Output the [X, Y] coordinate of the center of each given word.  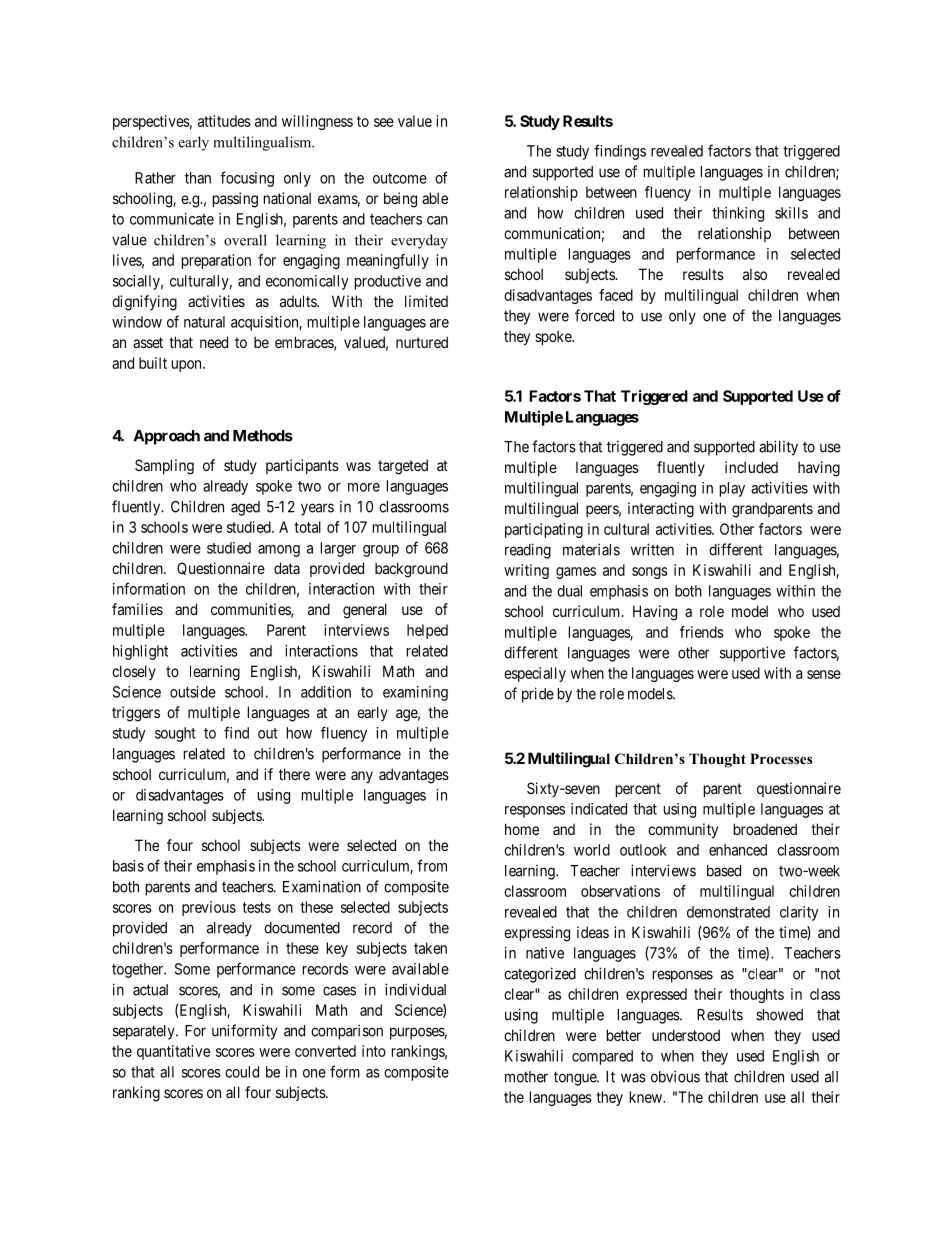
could [242, 1072]
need [214, 342]
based [724, 871]
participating [544, 530]
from [432, 865]
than [198, 178]
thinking [738, 214]
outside [193, 692]
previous [209, 908]
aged [245, 508]
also [755, 274]
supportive [752, 654]
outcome [400, 178]
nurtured [422, 342]
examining [415, 693]
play [732, 489]
